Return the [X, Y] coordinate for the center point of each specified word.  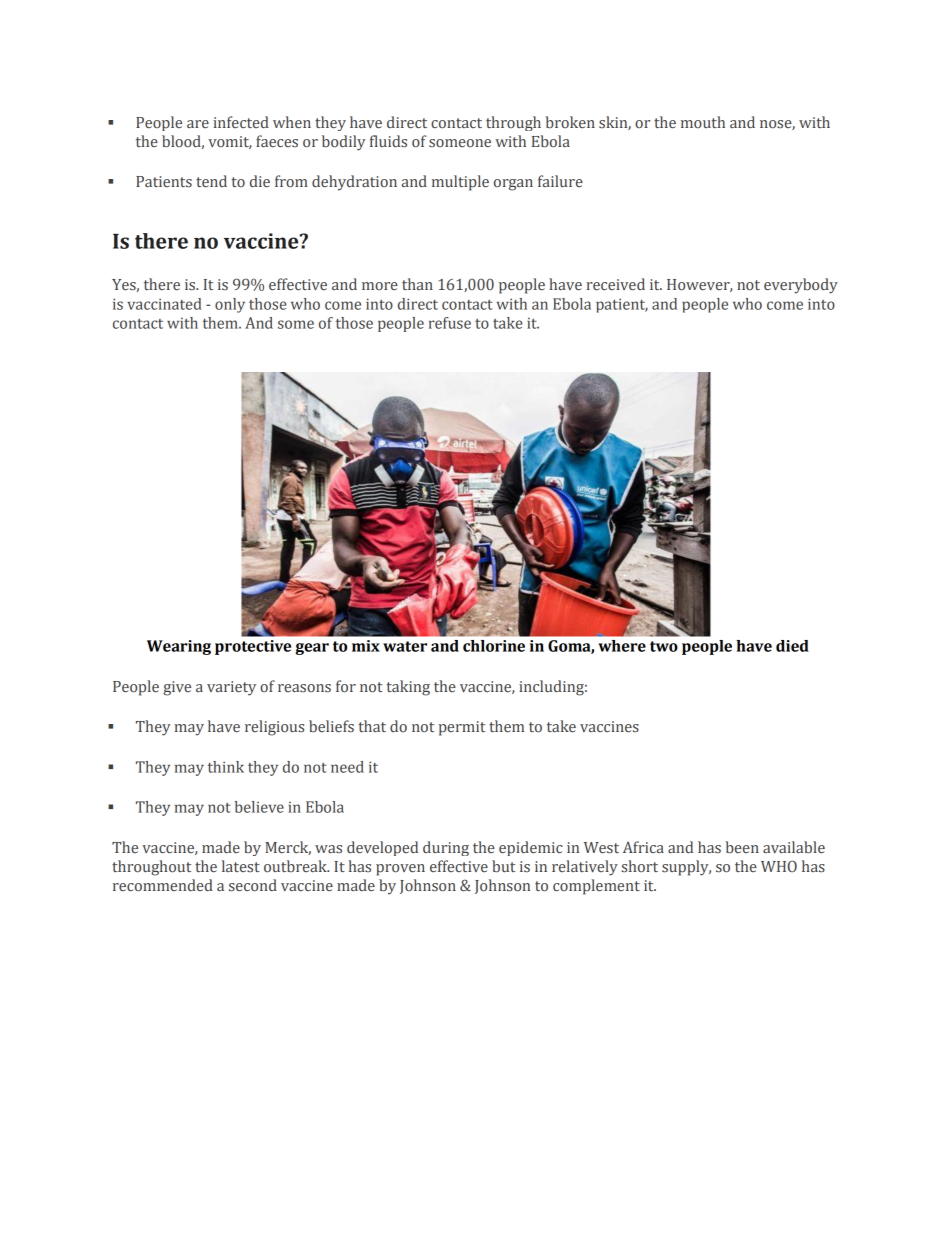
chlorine [494, 646]
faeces [277, 141]
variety [231, 688]
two [664, 646]
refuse [450, 323]
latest [241, 866]
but [503, 866]
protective [253, 647]
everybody [801, 286]
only [230, 305]
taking [408, 688]
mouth [703, 122]
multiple [460, 183]
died [792, 646]
